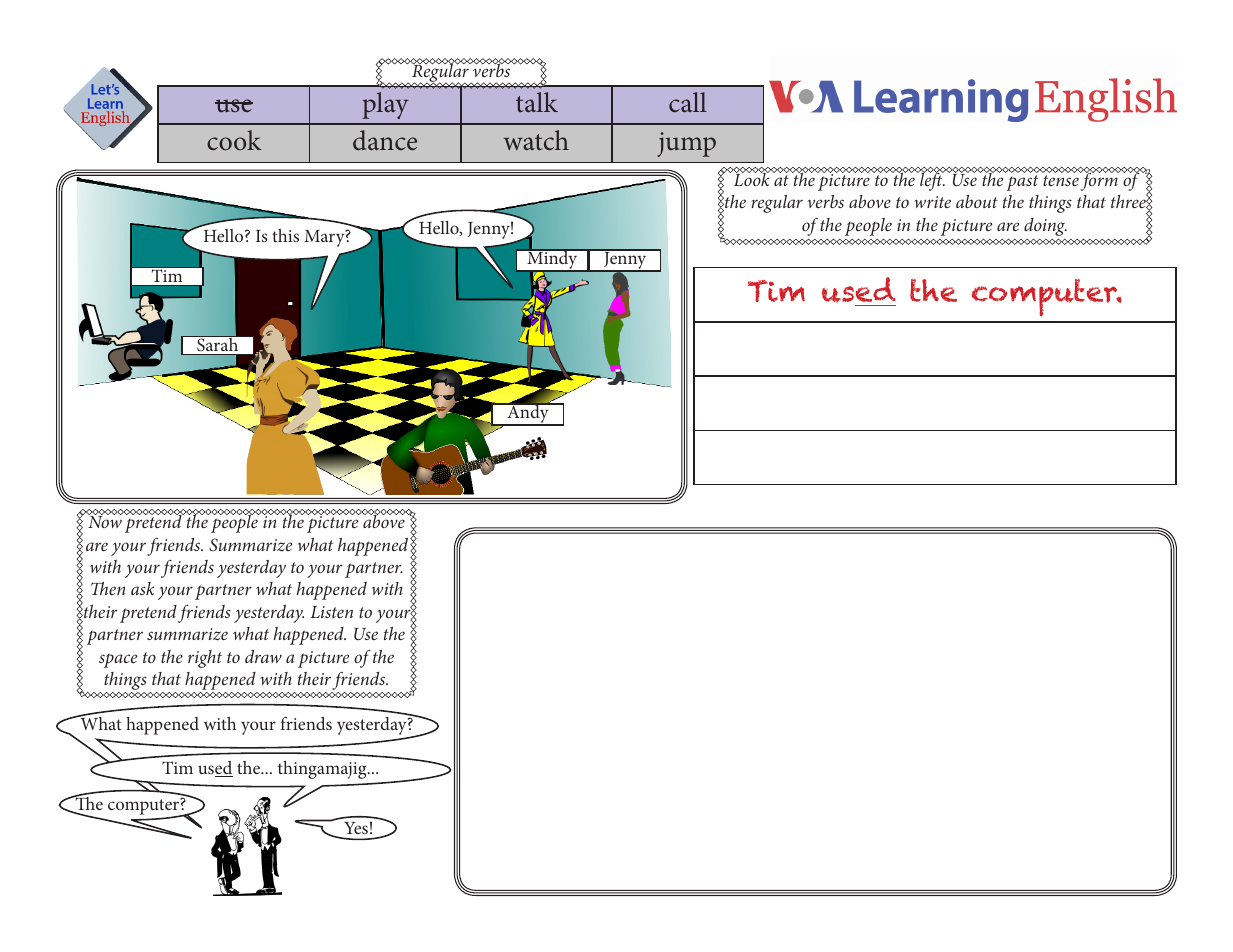  Describe the element at coordinates (331, 612) in the document. I see `Listen` at that location.
